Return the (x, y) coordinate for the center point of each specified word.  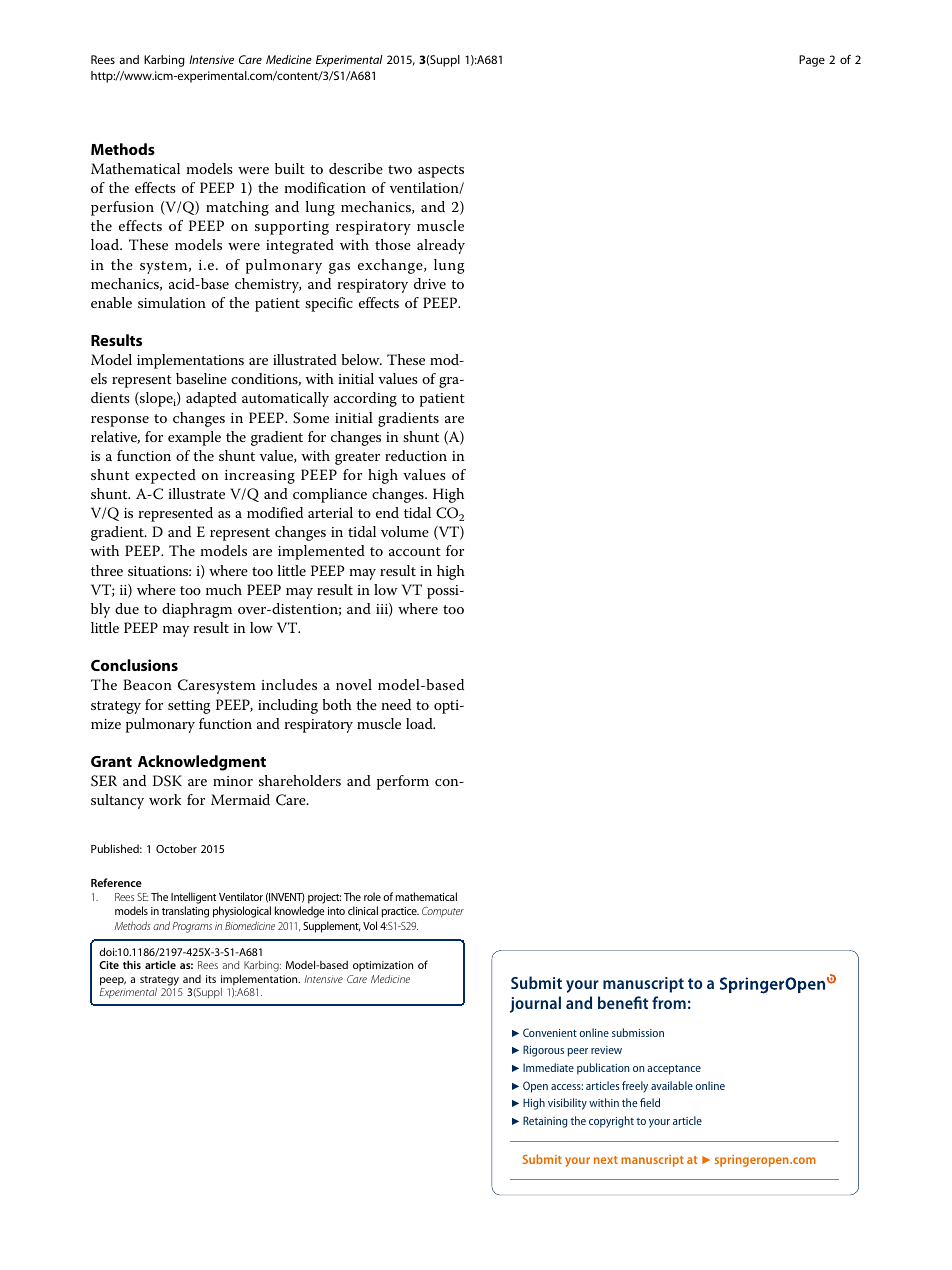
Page (812, 61)
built (290, 168)
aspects (441, 171)
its (211, 979)
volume (405, 531)
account (415, 551)
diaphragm (197, 610)
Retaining (545, 1122)
